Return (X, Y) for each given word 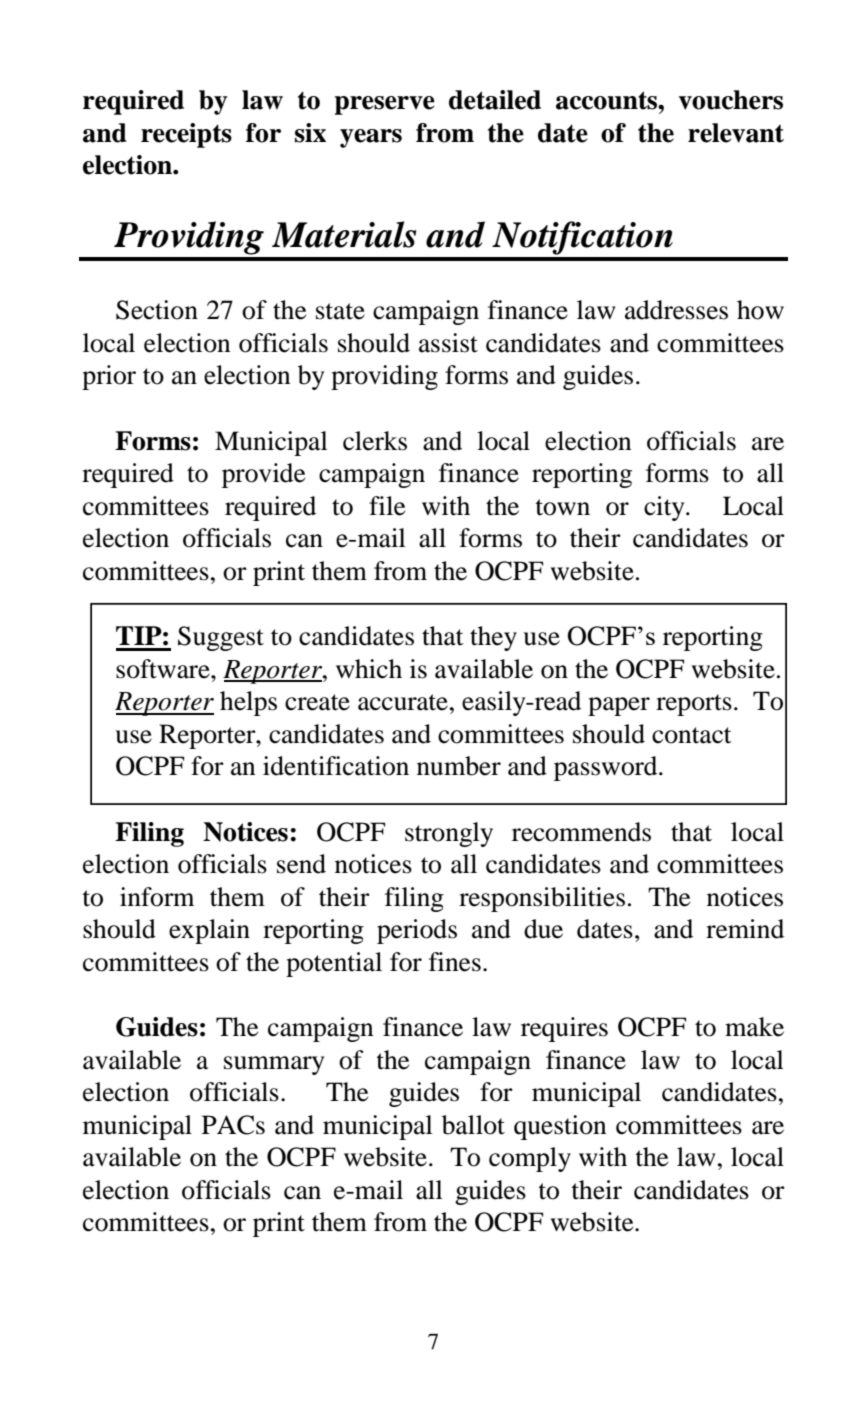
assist (448, 343)
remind (745, 929)
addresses (676, 310)
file (387, 506)
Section (157, 310)
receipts (186, 135)
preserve (385, 105)
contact (692, 735)
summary (274, 1065)
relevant (736, 133)
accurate (403, 702)
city (665, 508)
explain (209, 931)
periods (417, 931)
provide (263, 475)
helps (248, 703)
